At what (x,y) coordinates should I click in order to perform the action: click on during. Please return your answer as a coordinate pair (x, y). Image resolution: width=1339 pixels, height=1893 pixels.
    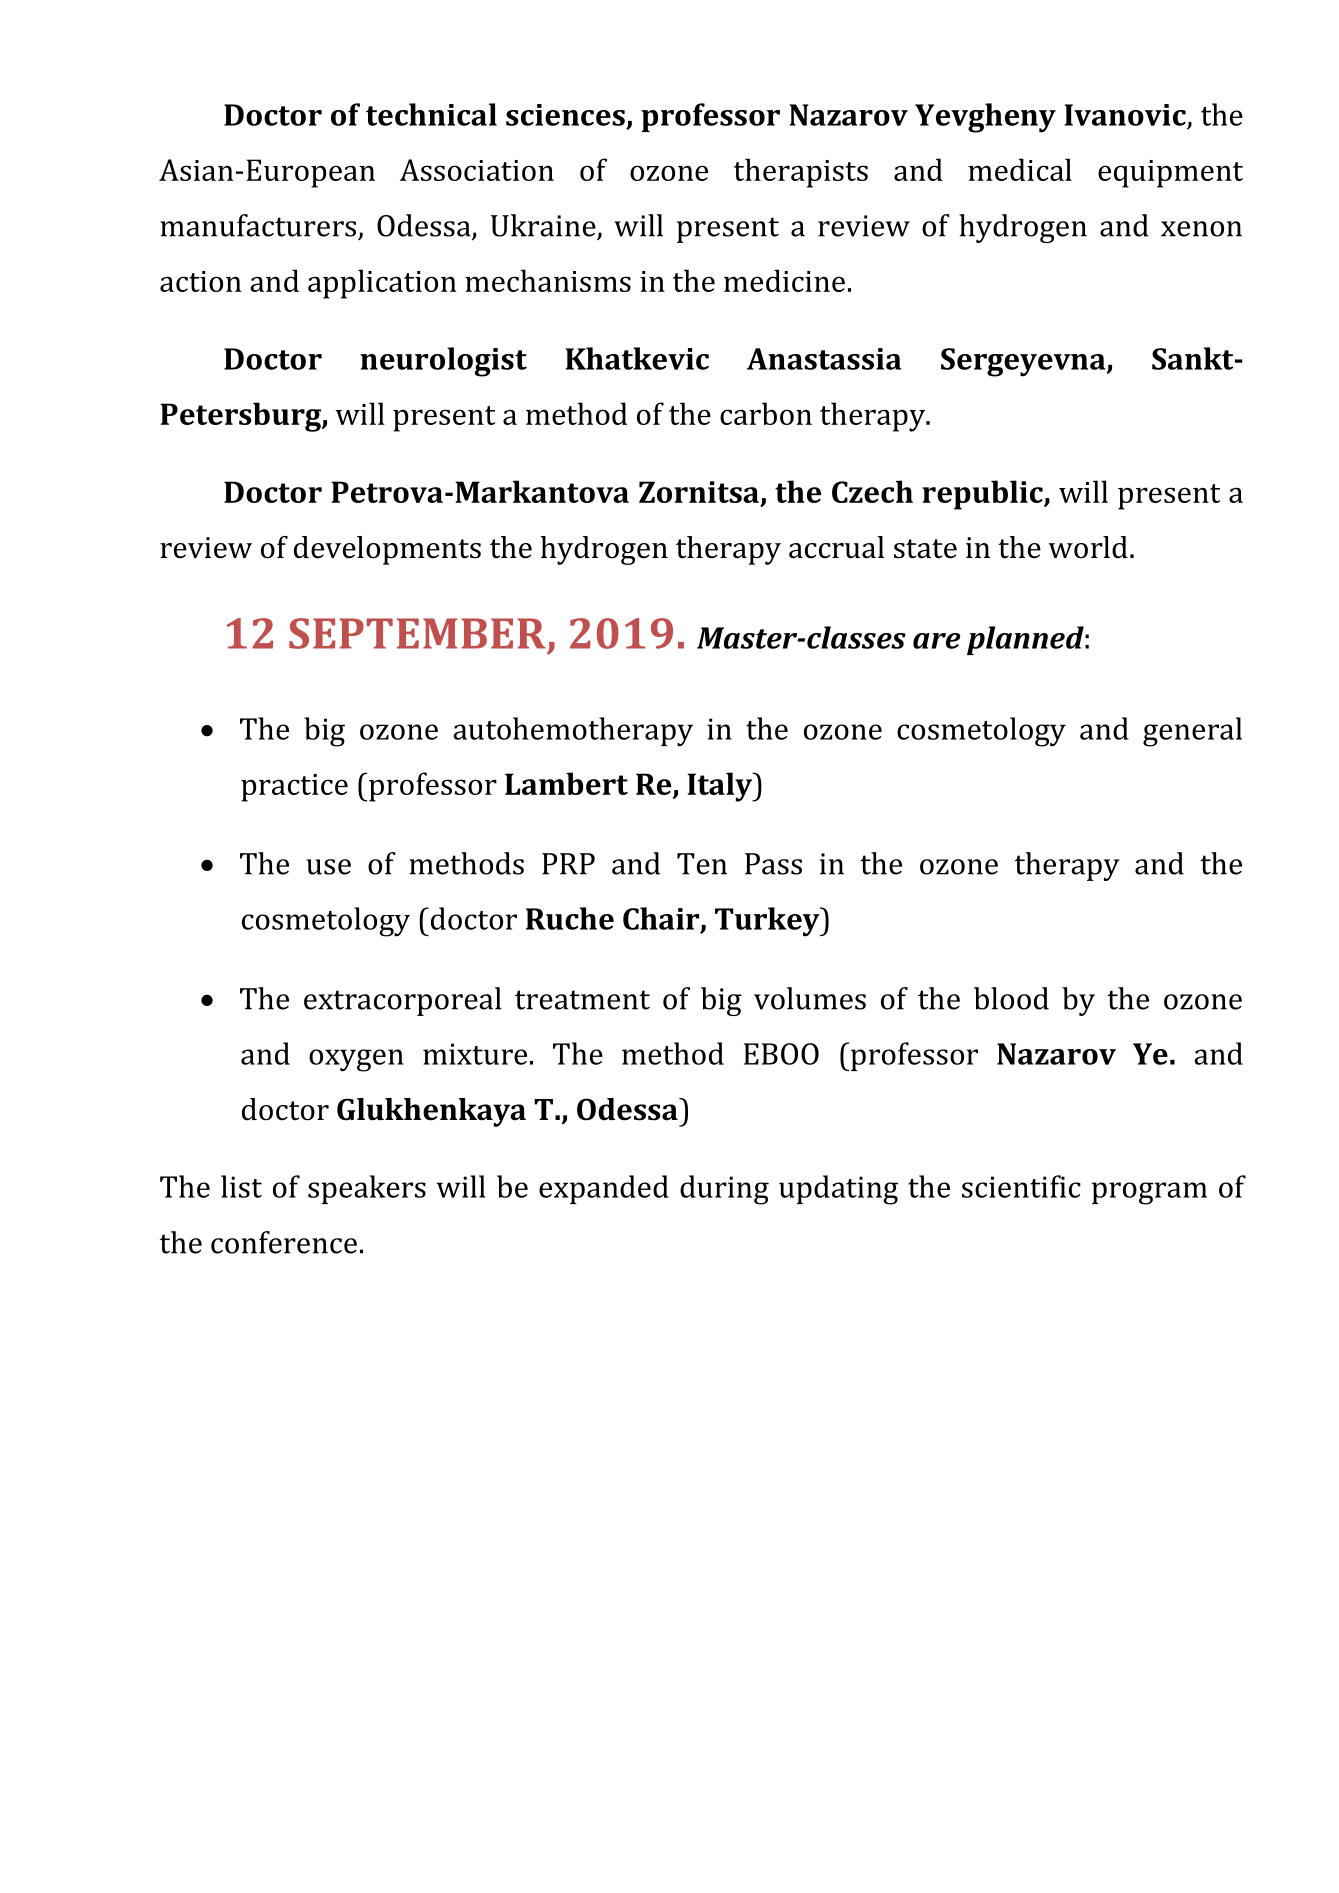
    Looking at the image, I should click on (724, 1190).
